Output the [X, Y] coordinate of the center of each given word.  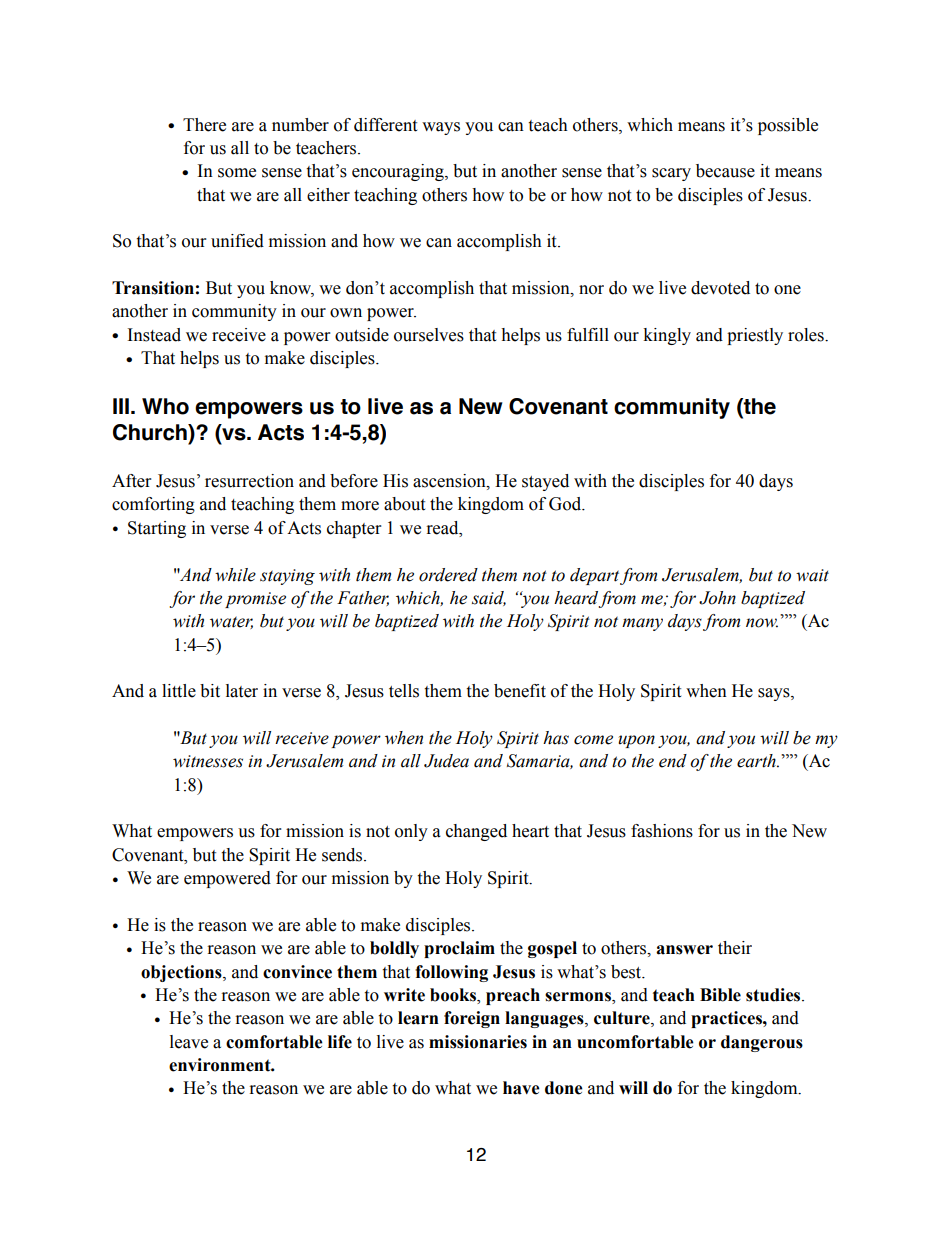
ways [441, 128]
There [204, 125]
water [231, 622]
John [717, 598]
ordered [448, 575]
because [725, 171]
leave [189, 1042]
